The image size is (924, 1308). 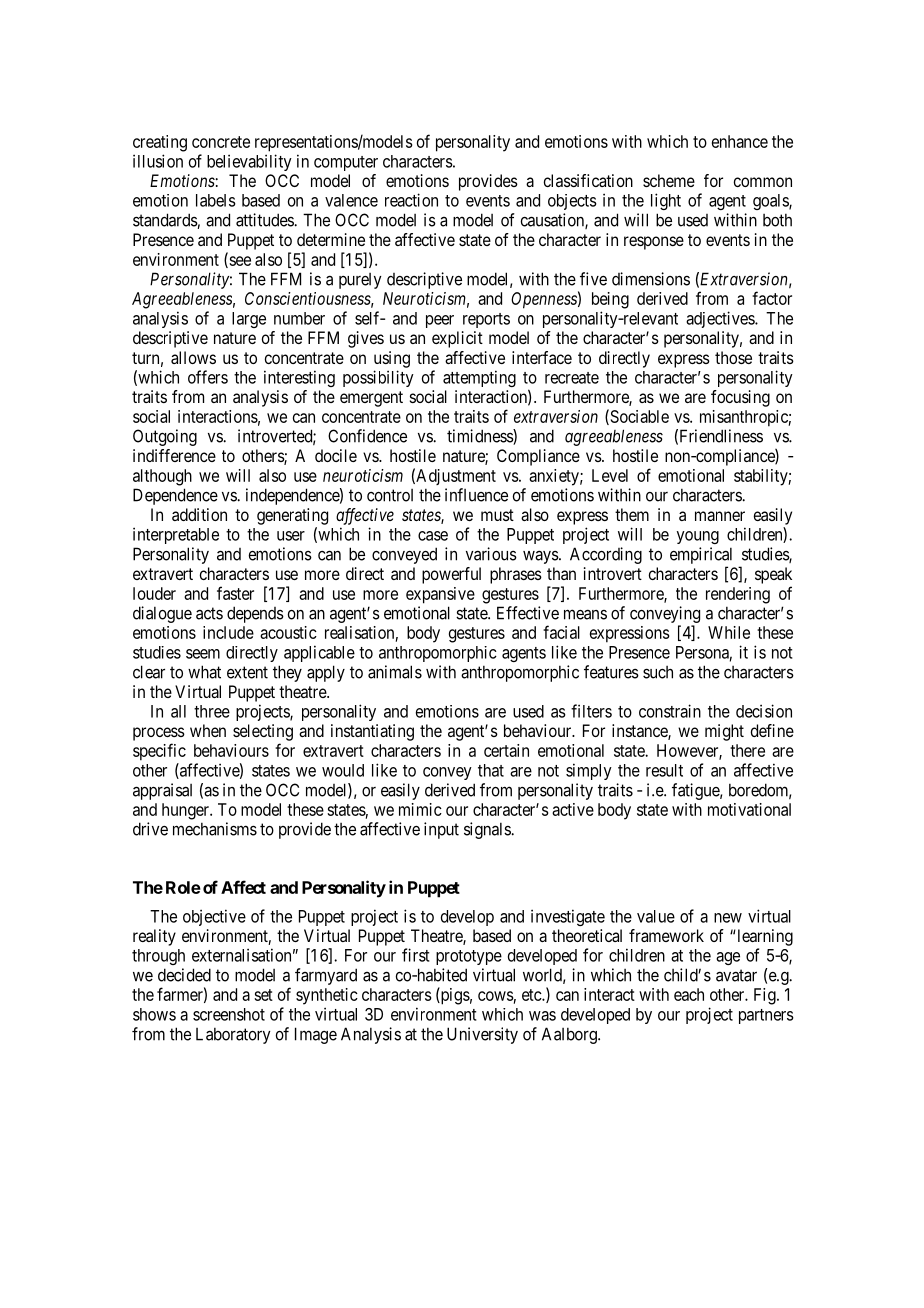 What do you see at coordinates (235, 593) in the document?
I see `faster` at bounding box center [235, 593].
